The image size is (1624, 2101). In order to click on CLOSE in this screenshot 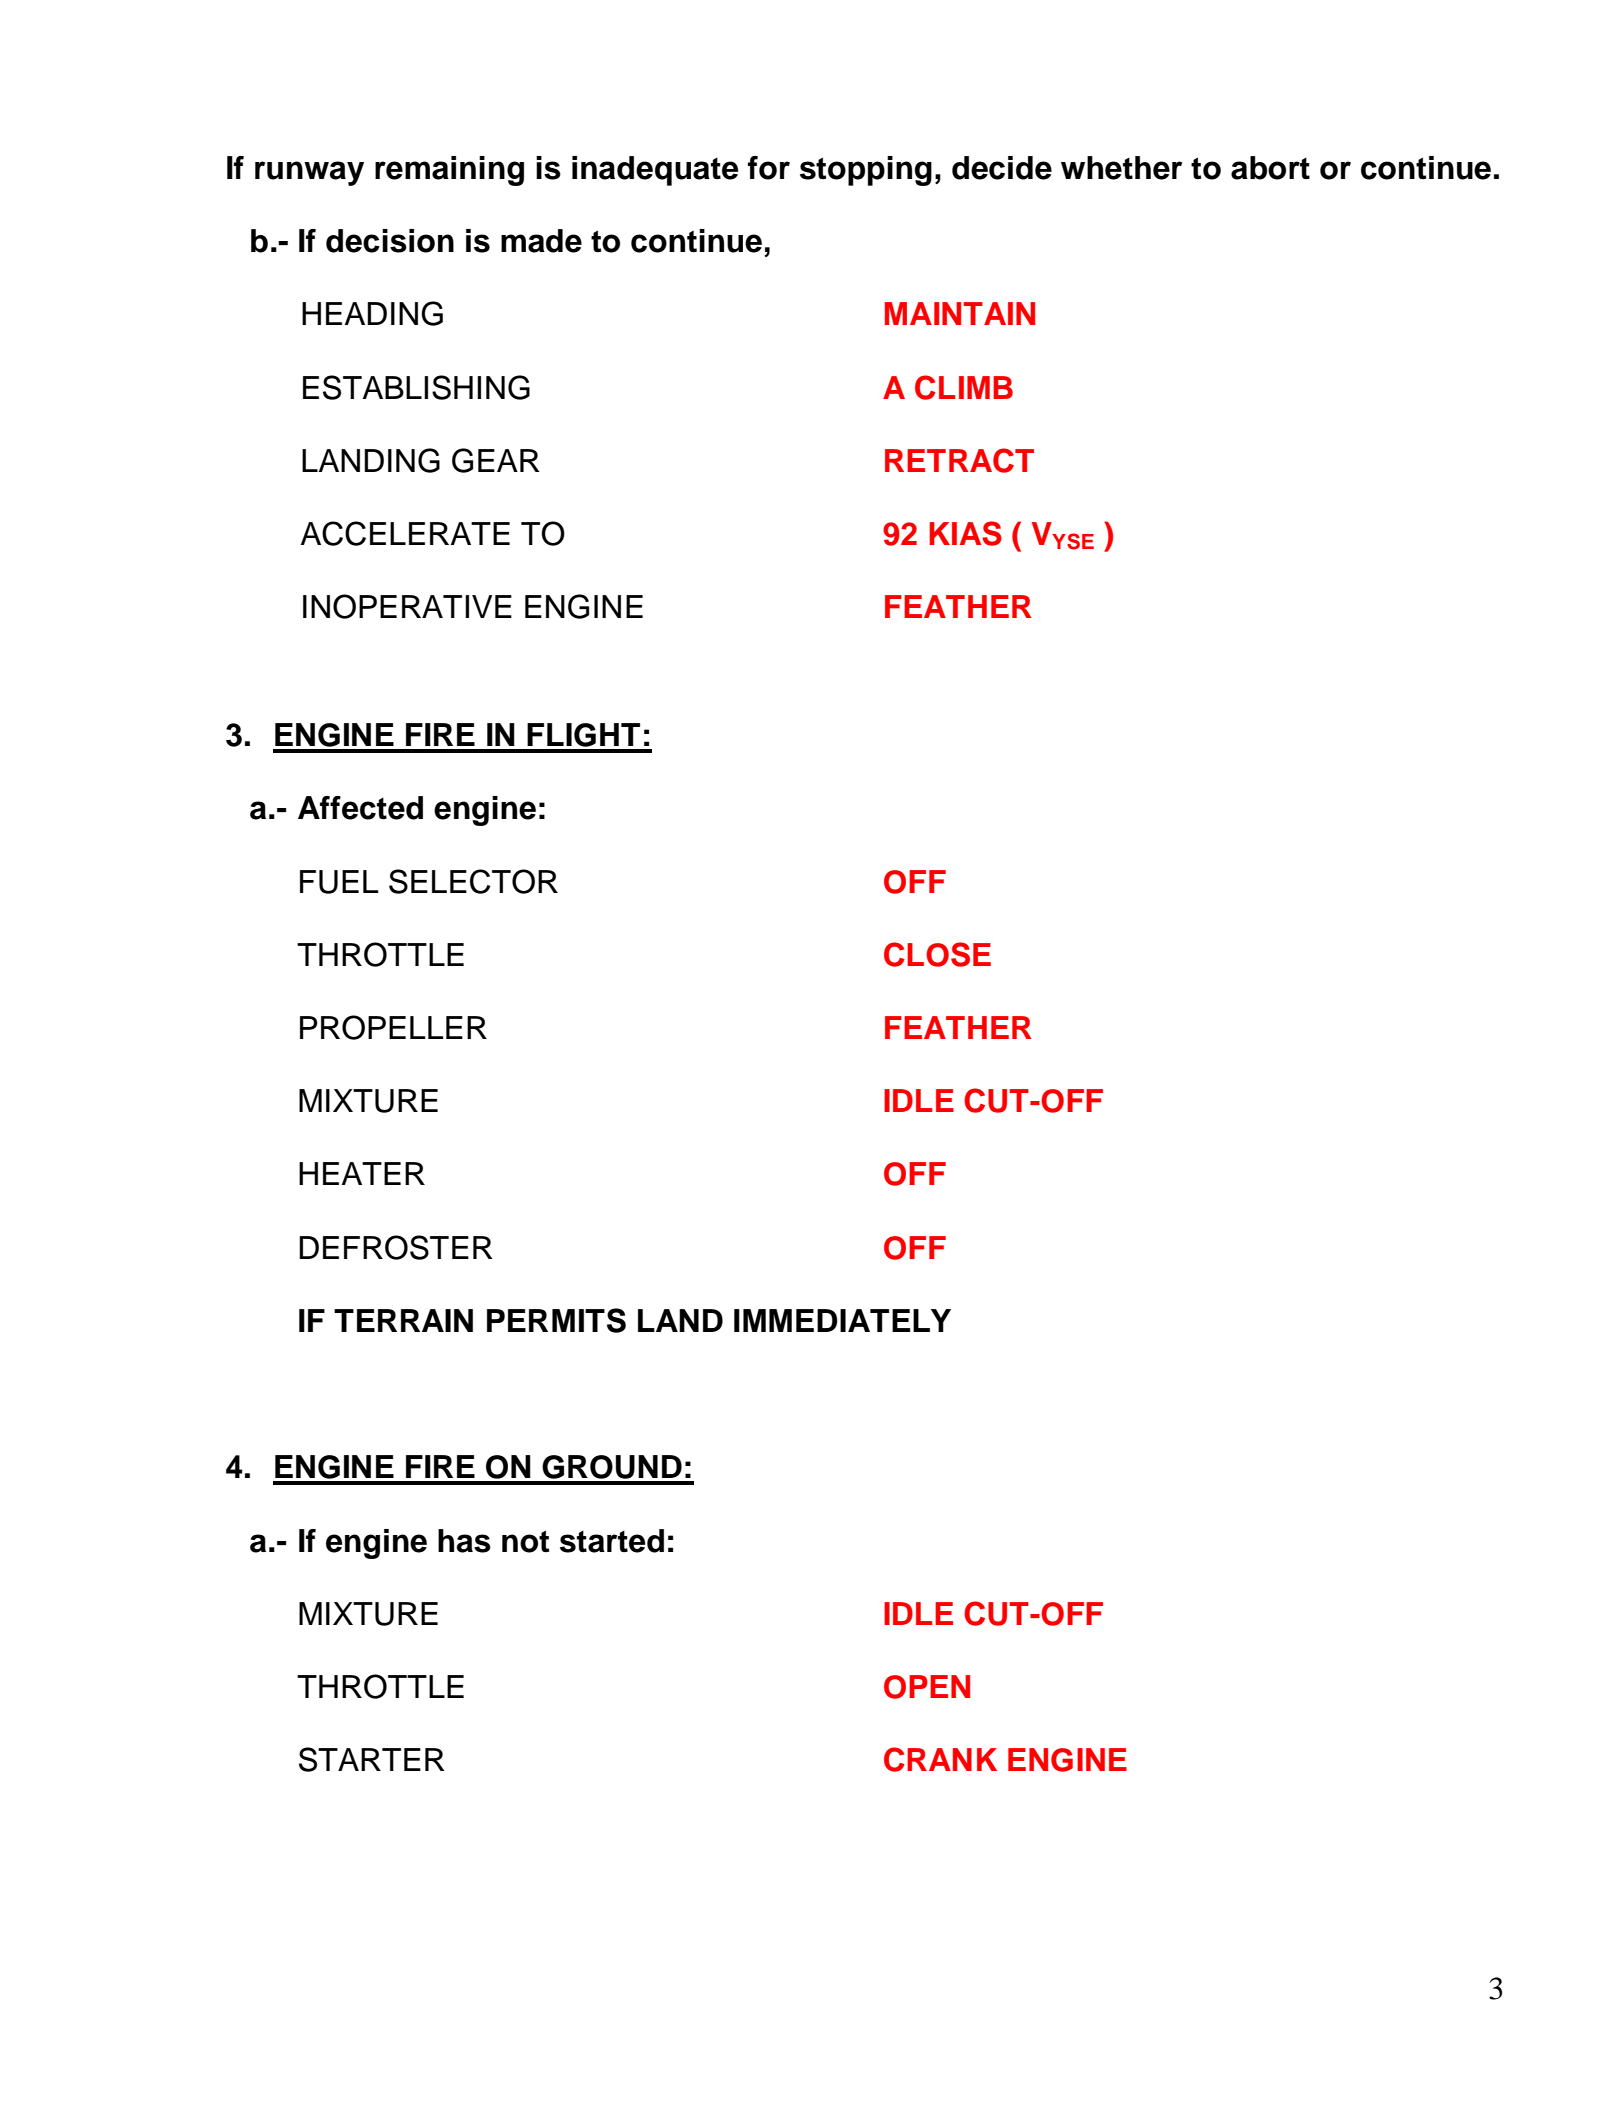, I will do `click(937, 954)`.
